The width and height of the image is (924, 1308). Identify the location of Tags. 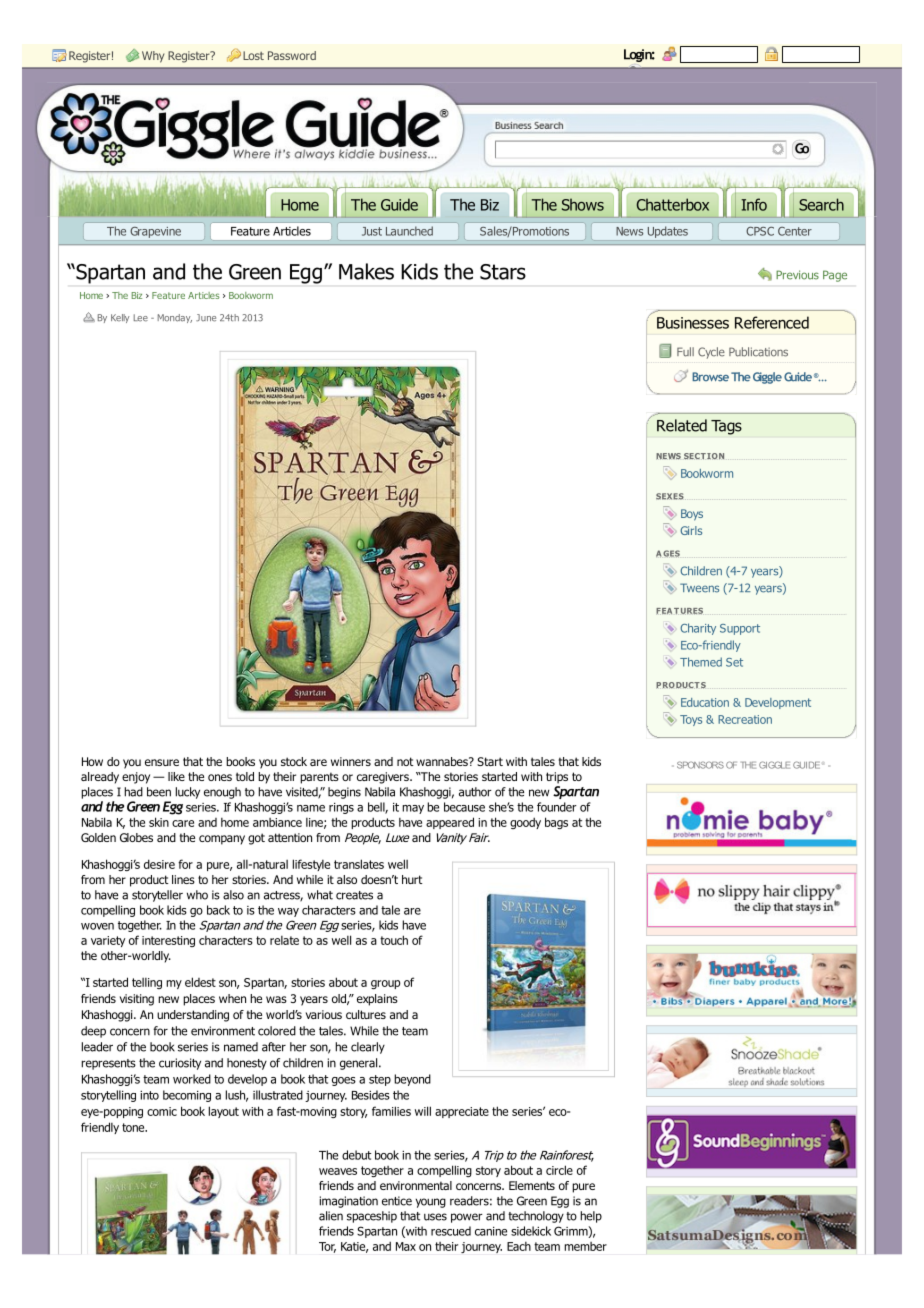
(726, 427).
